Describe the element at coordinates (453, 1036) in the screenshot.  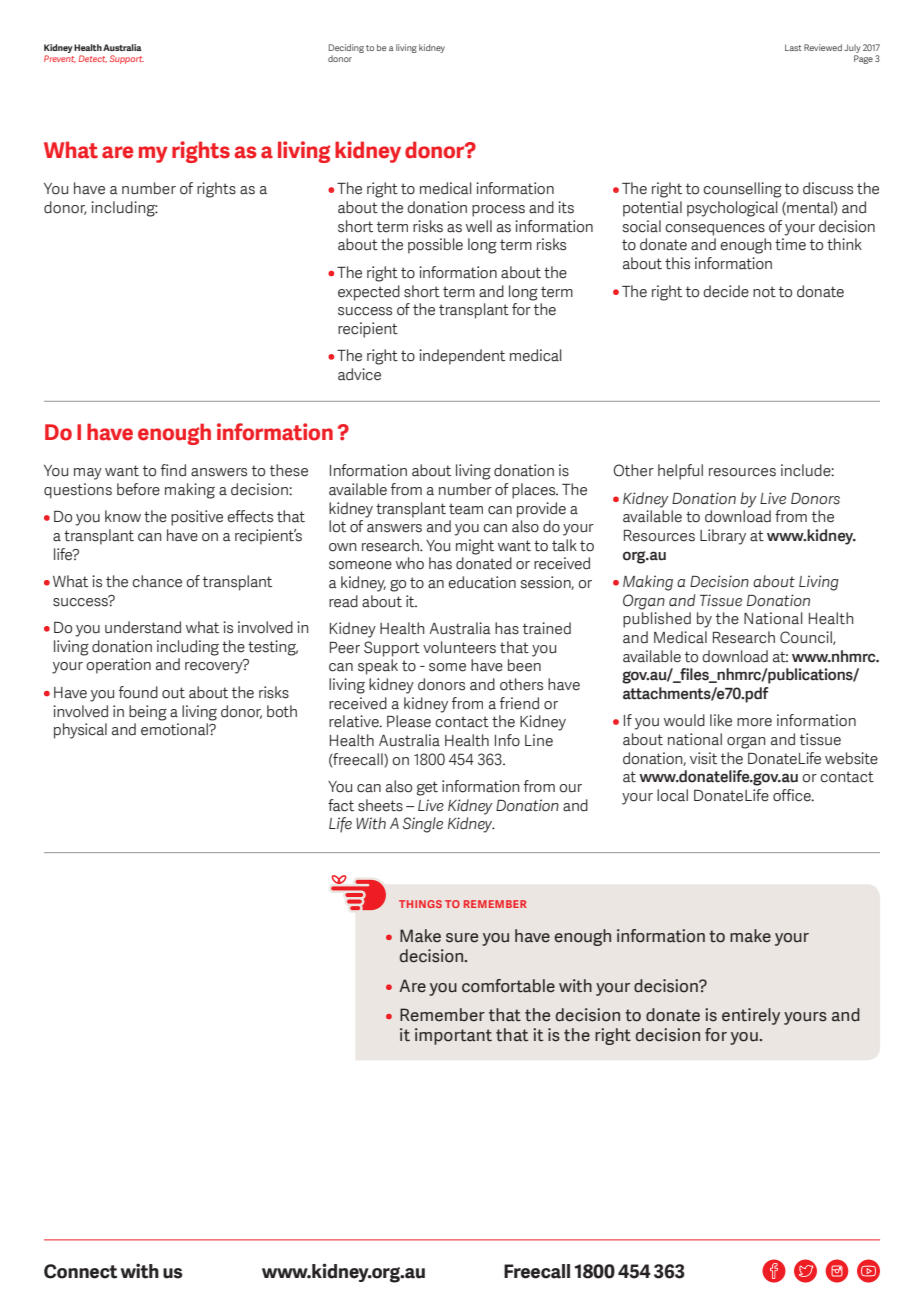
I see `important` at that location.
